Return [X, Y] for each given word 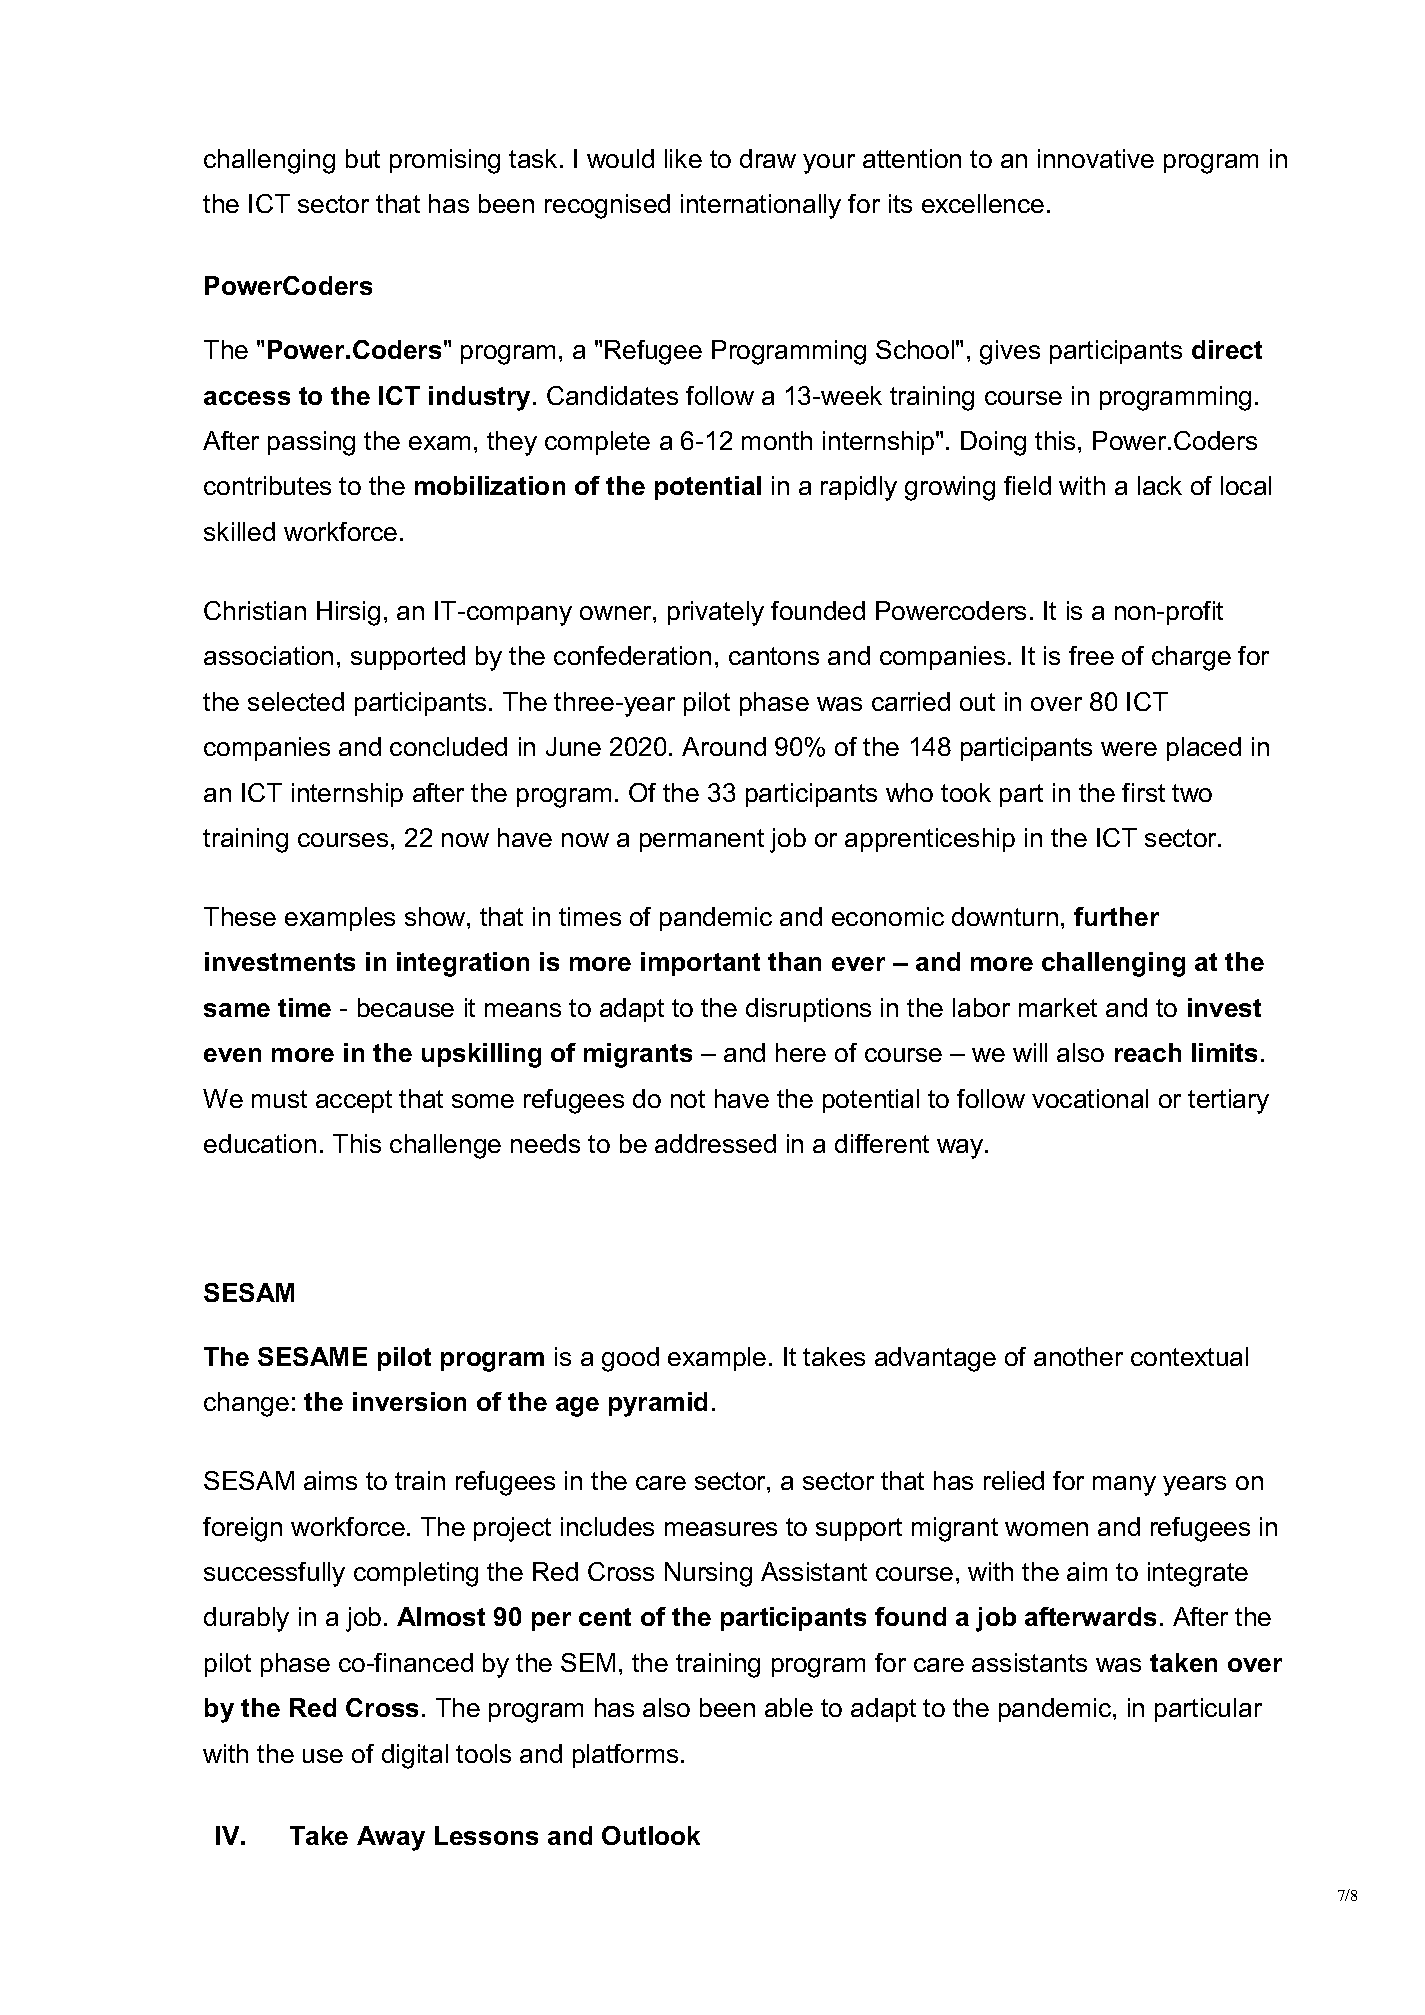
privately [716, 613]
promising [445, 161]
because [406, 1007]
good [630, 1359]
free [1091, 655]
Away [391, 1838]
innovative [1096, 158]
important [700, 964]
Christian [255, 610]
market [1058, 1007]
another [1078, 1356]
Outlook [651, 1835]
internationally [761, 206]
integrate [1198, 1574]
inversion [409, 1401]
